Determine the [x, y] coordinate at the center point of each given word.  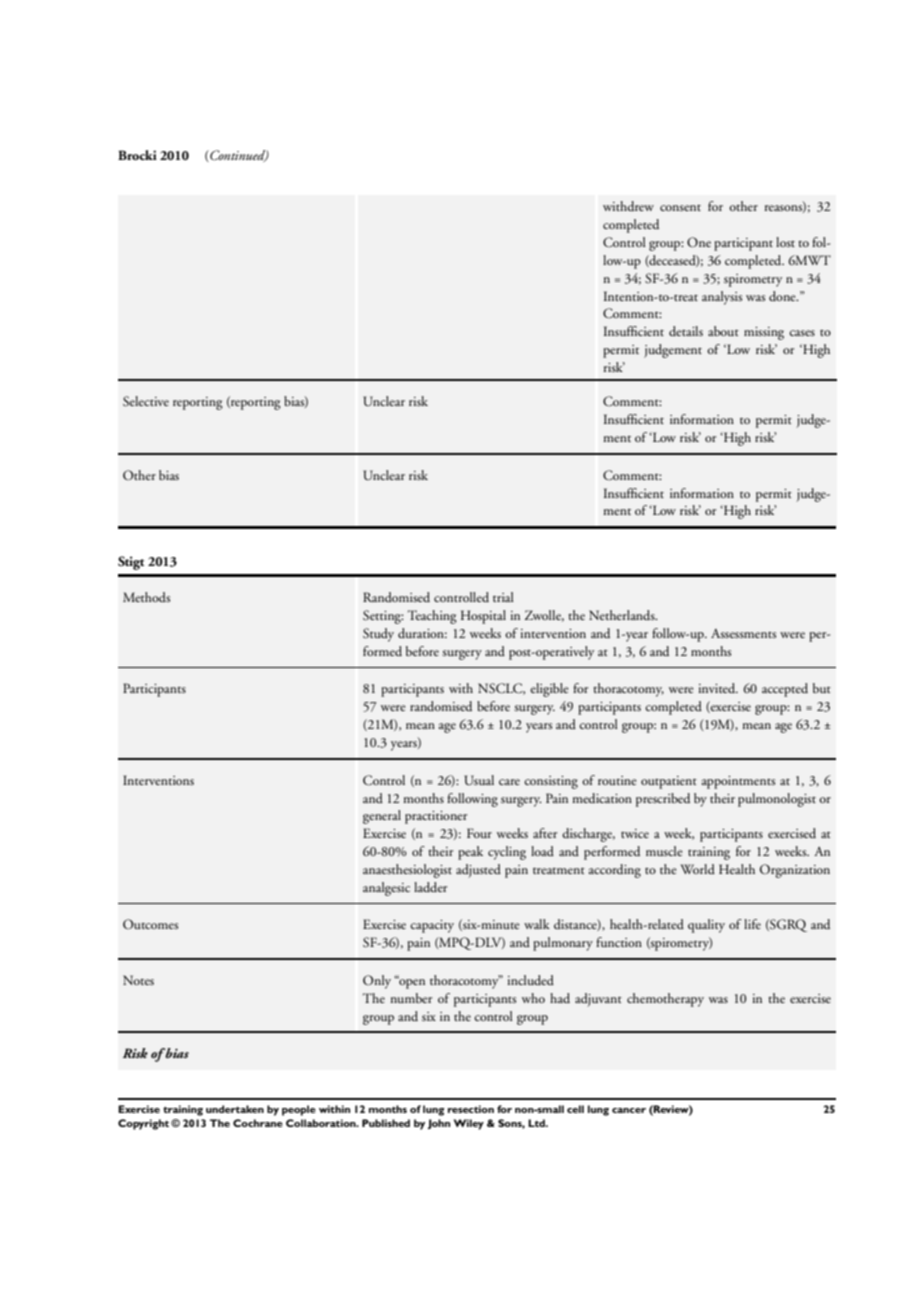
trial [503, 597]
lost [785, 242]
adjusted [478, 871]
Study [378, 635]
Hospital [483, 617]
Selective [146, 401]
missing [764, 333]
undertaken [235, 1109]
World [697, 869]
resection [471, 1109]
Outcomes [150, 924]
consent [680, 208]
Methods [146, 597]
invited [718, 688]
